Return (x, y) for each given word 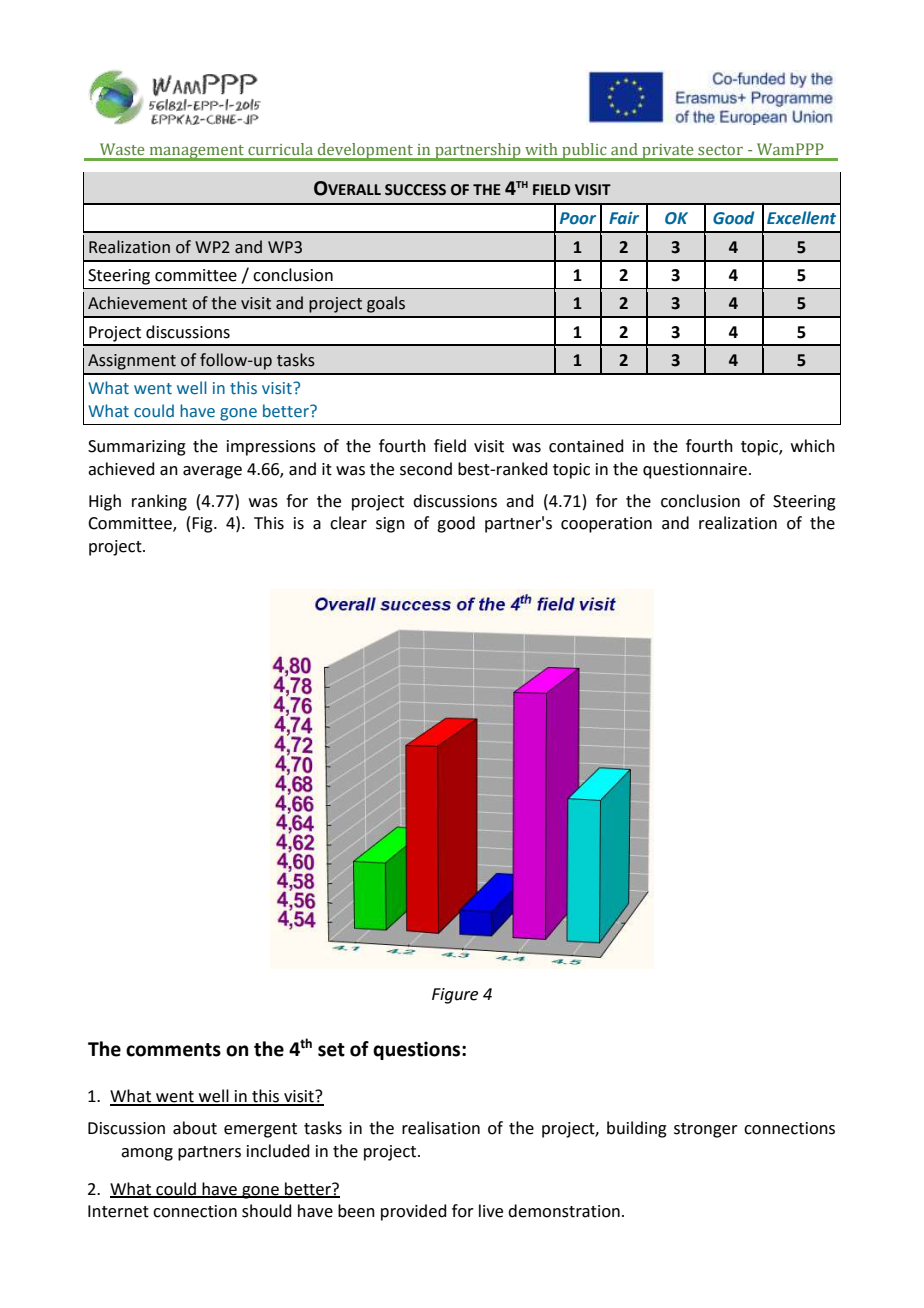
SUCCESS (415, 190)
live (491, 1211)
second (426, 469)
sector (720, 150)
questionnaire (695, 471)
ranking (159, 502)
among (147, 1154)
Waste (122, 149)
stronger (706, 1130)
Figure (455, 996)
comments (173, 1050)
